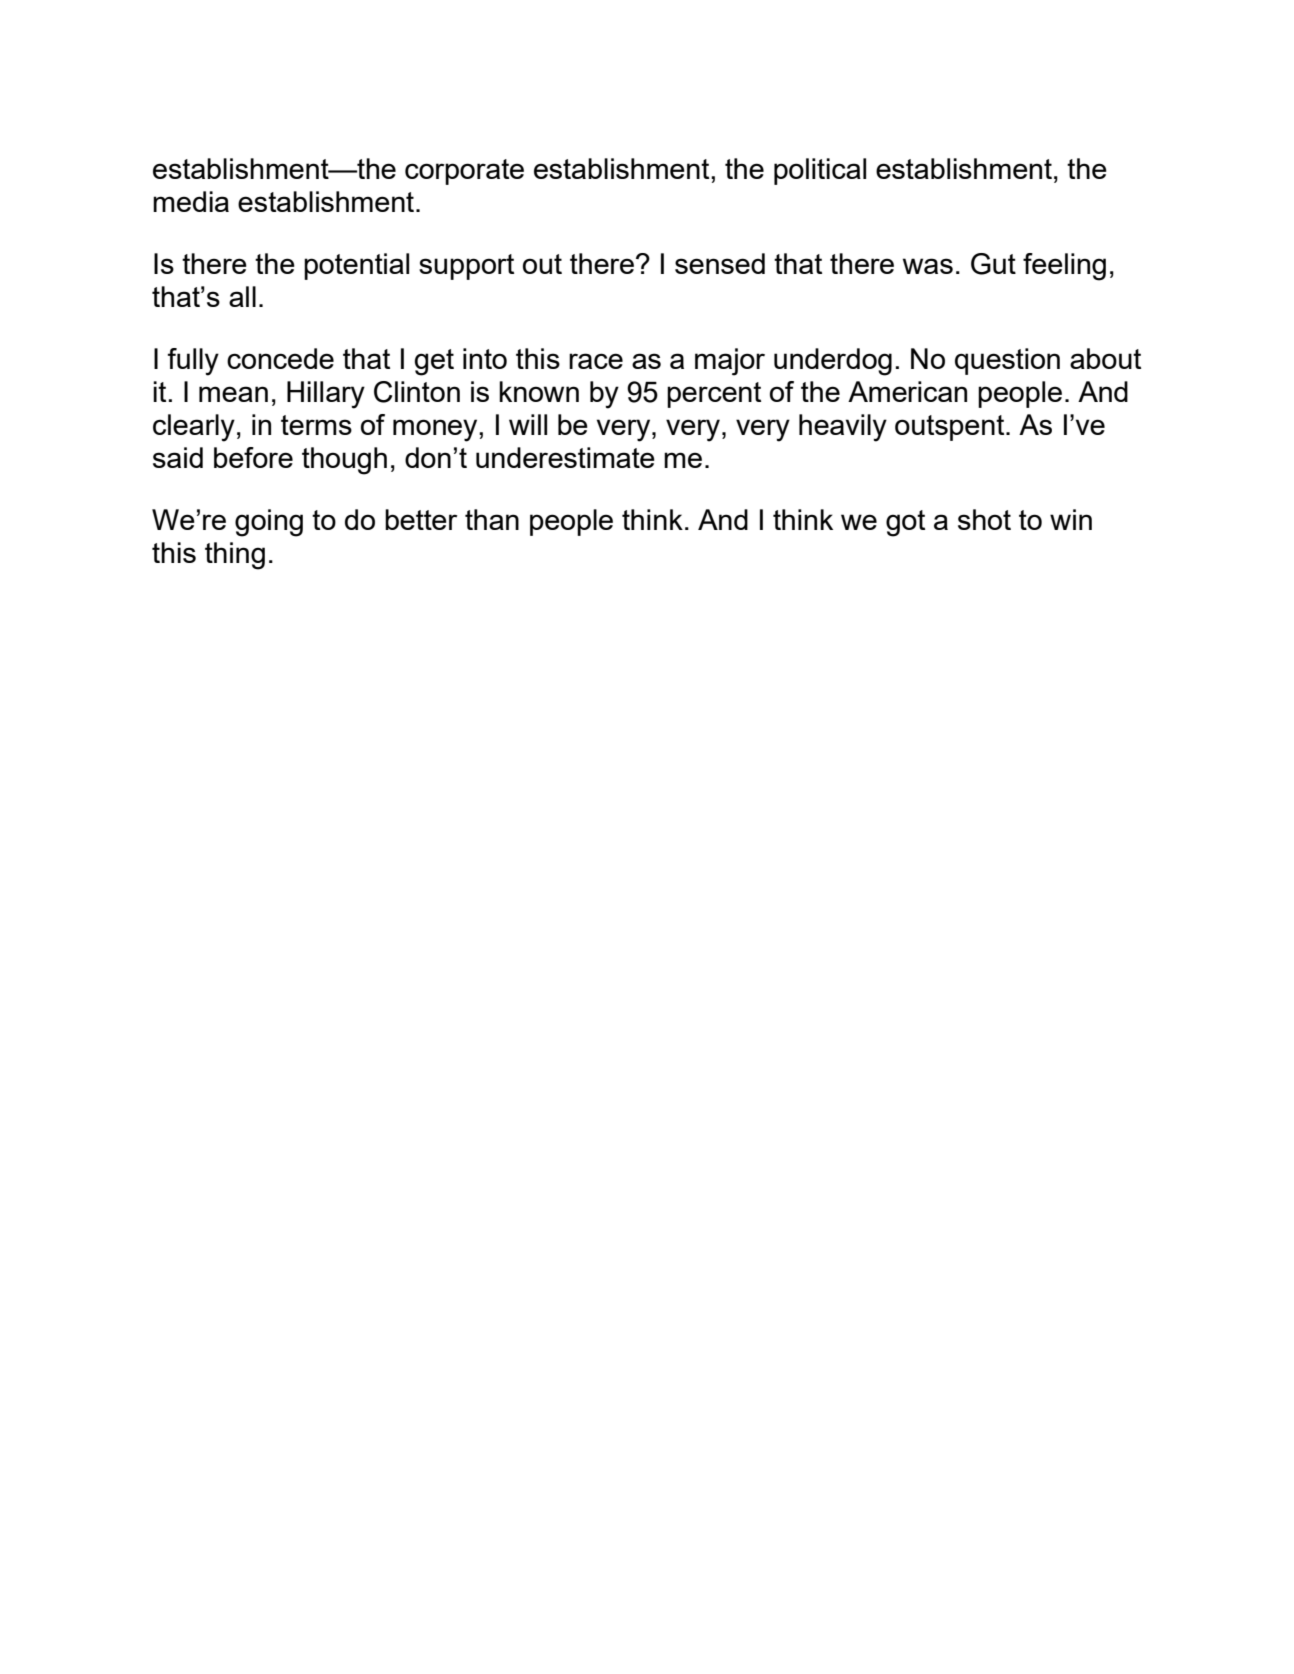 The image size is (1294, 1674). I want to click on thing, so click(235, 556).
